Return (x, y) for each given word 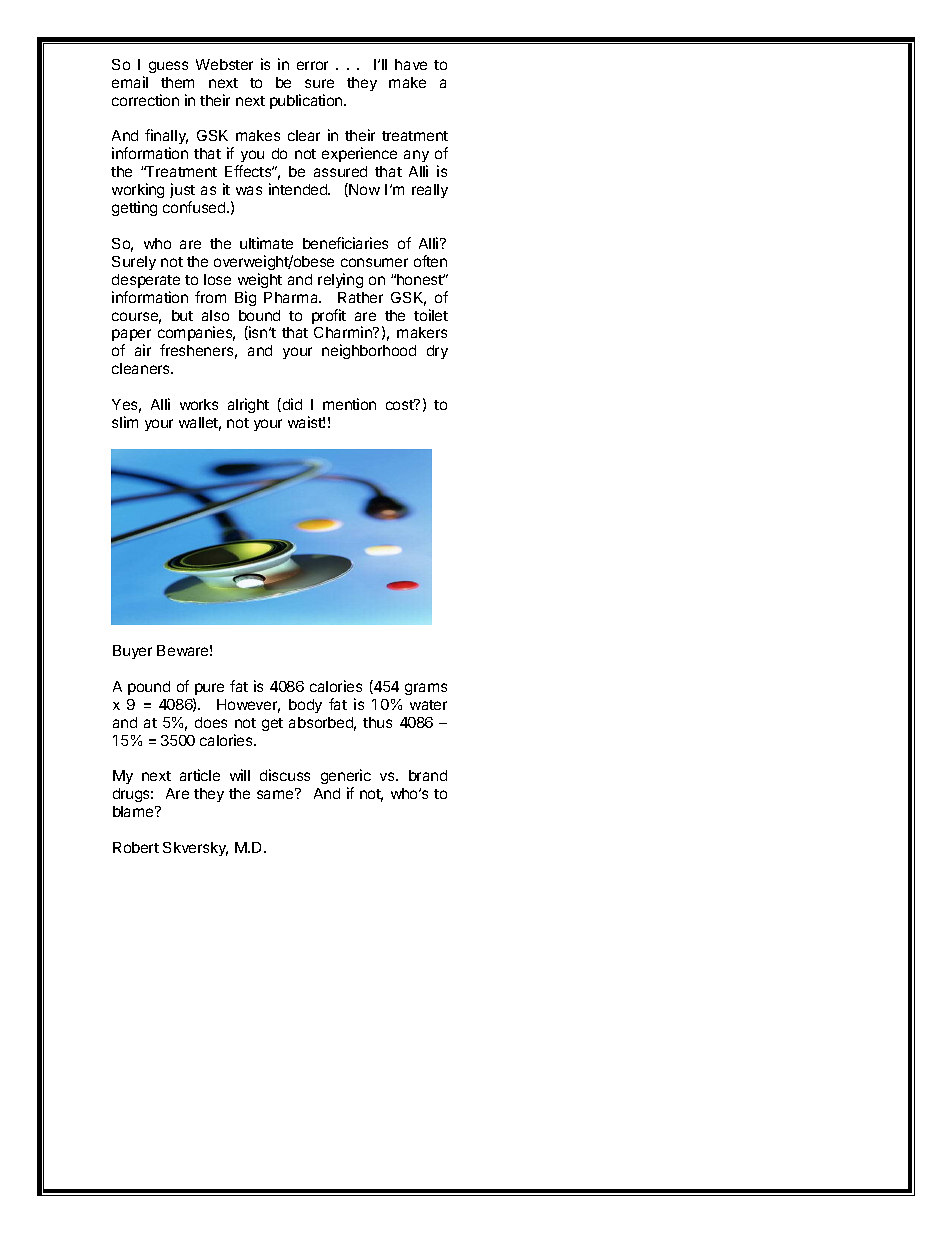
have (411, 64)
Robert (136, 847)
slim (125, 422)
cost (401, 404)
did (291, 405)
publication (307, 101)
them (177, 82)
